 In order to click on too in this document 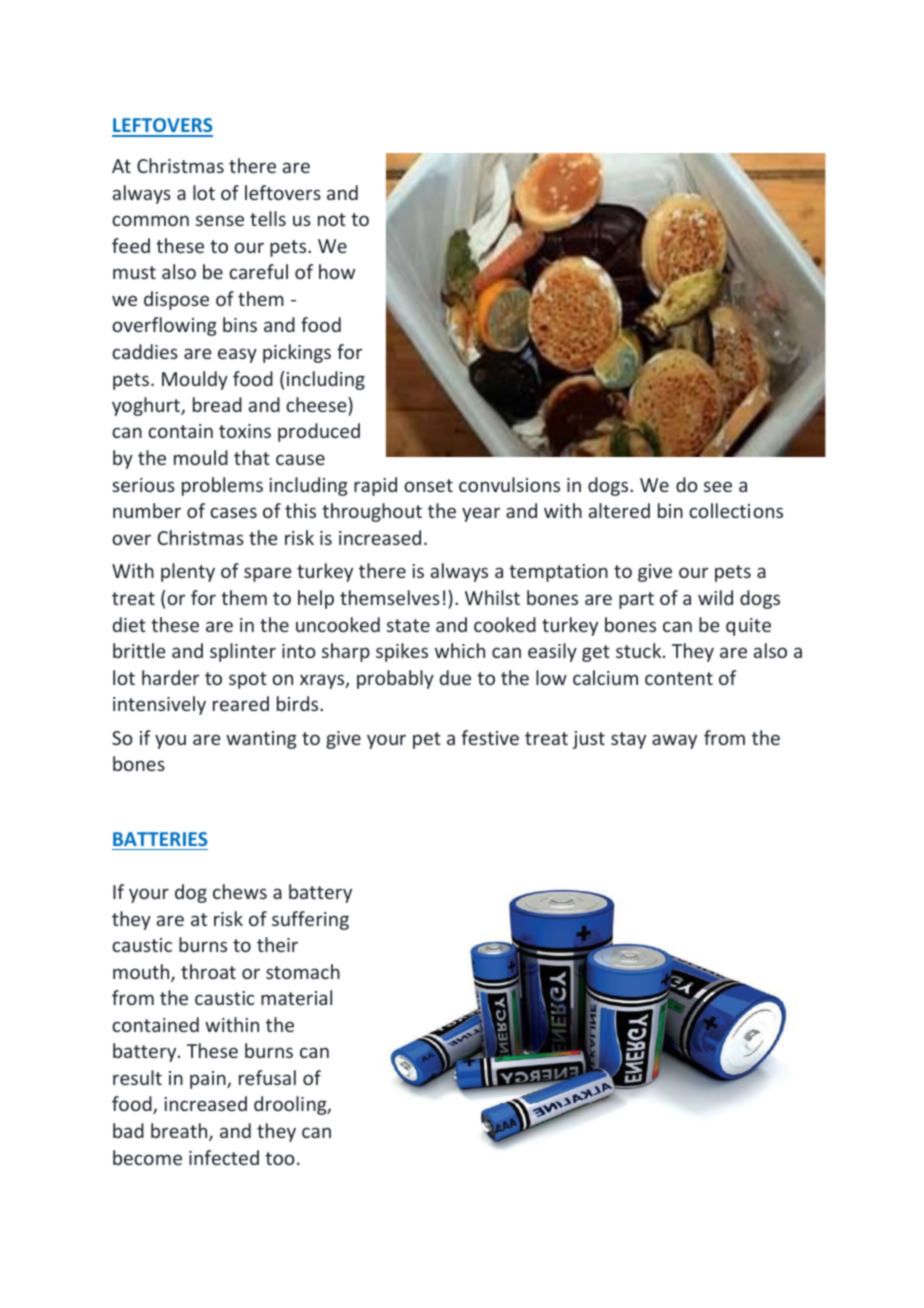, I will do `click(280, 1158)`.
